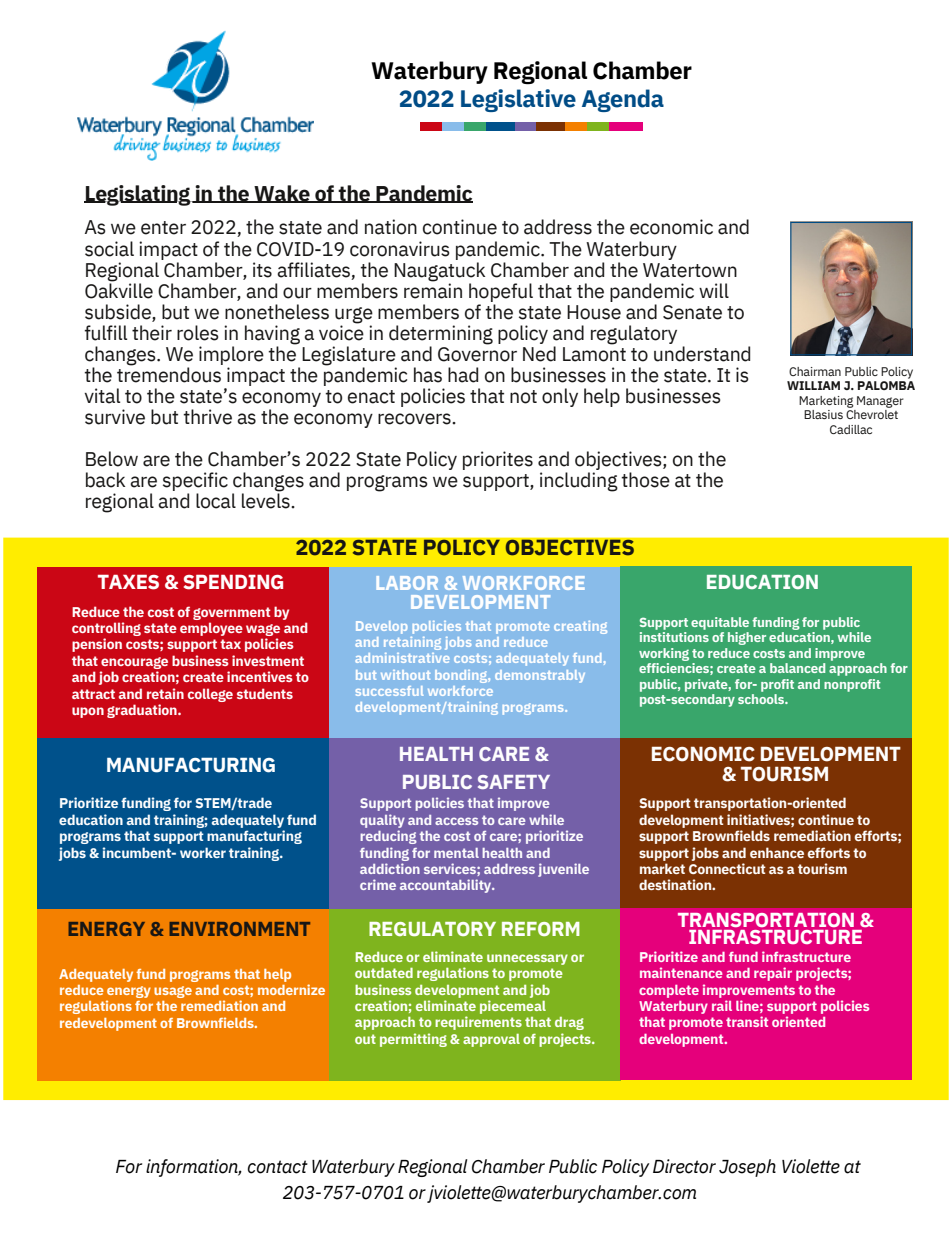  What do you see at coordinates (138, 195) in the screenshot?
I see `Legislating` at bounding box center [138, 195].
